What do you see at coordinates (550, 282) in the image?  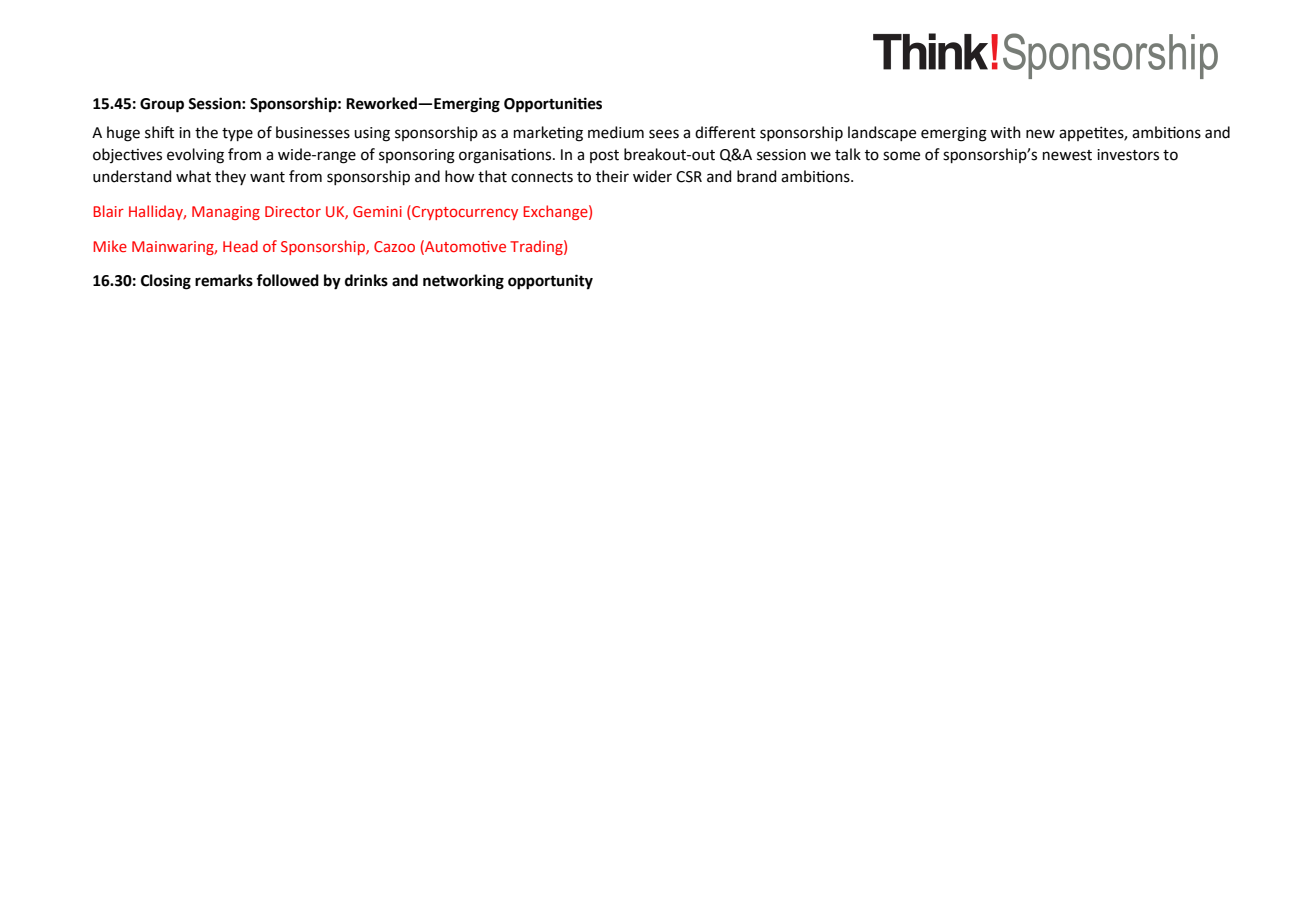 I see `opportunity` at bounding box center [550, 282].
